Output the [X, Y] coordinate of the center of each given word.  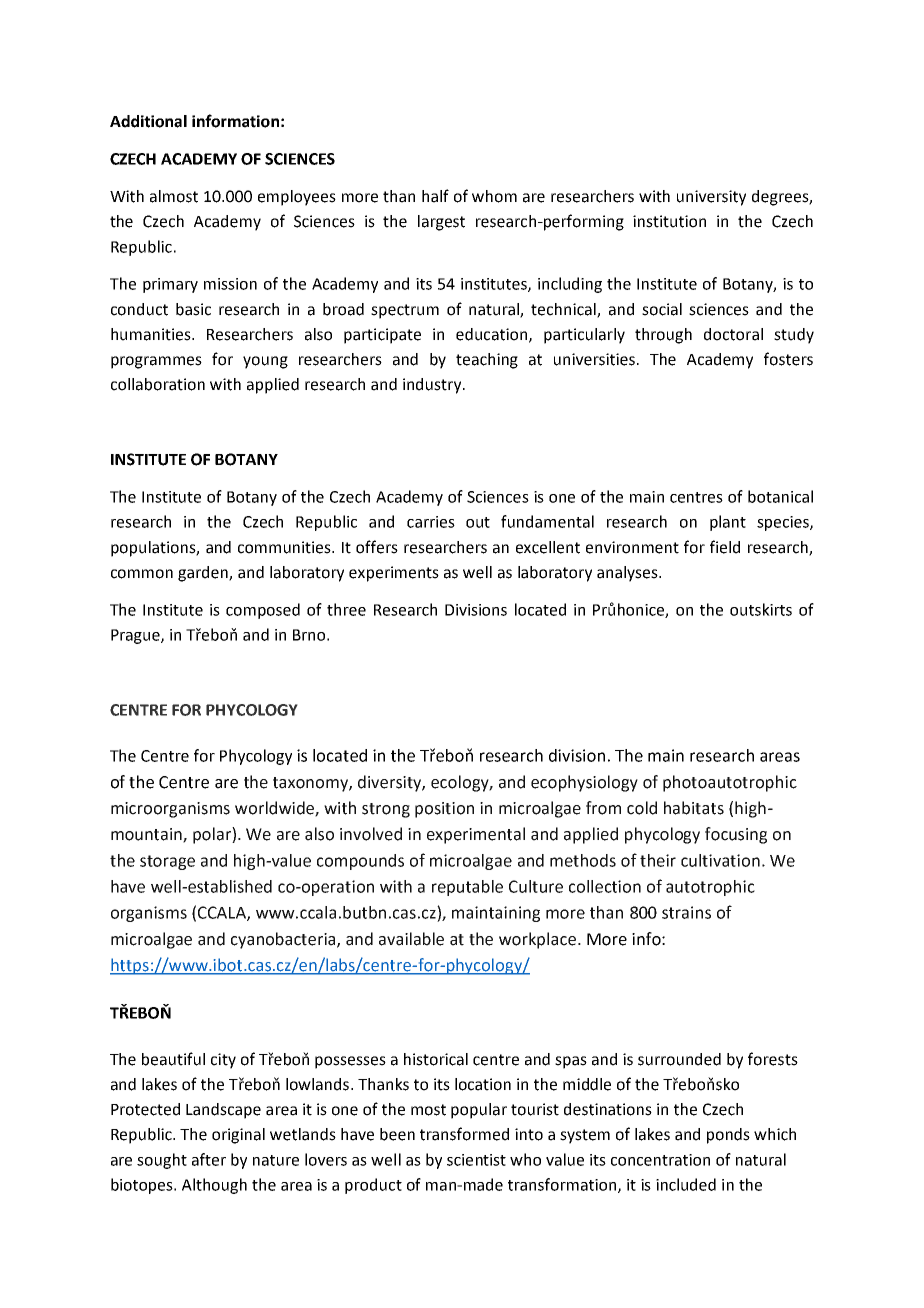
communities [285, 547]
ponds [728, 1136]
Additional [148, 121]
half [435, 196]
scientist [476, 1160]
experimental [476, 835]
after [209, 1159]
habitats [694, 808]
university [711, 198]
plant [728, 523]
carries [431, 522]
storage [167, 862]
